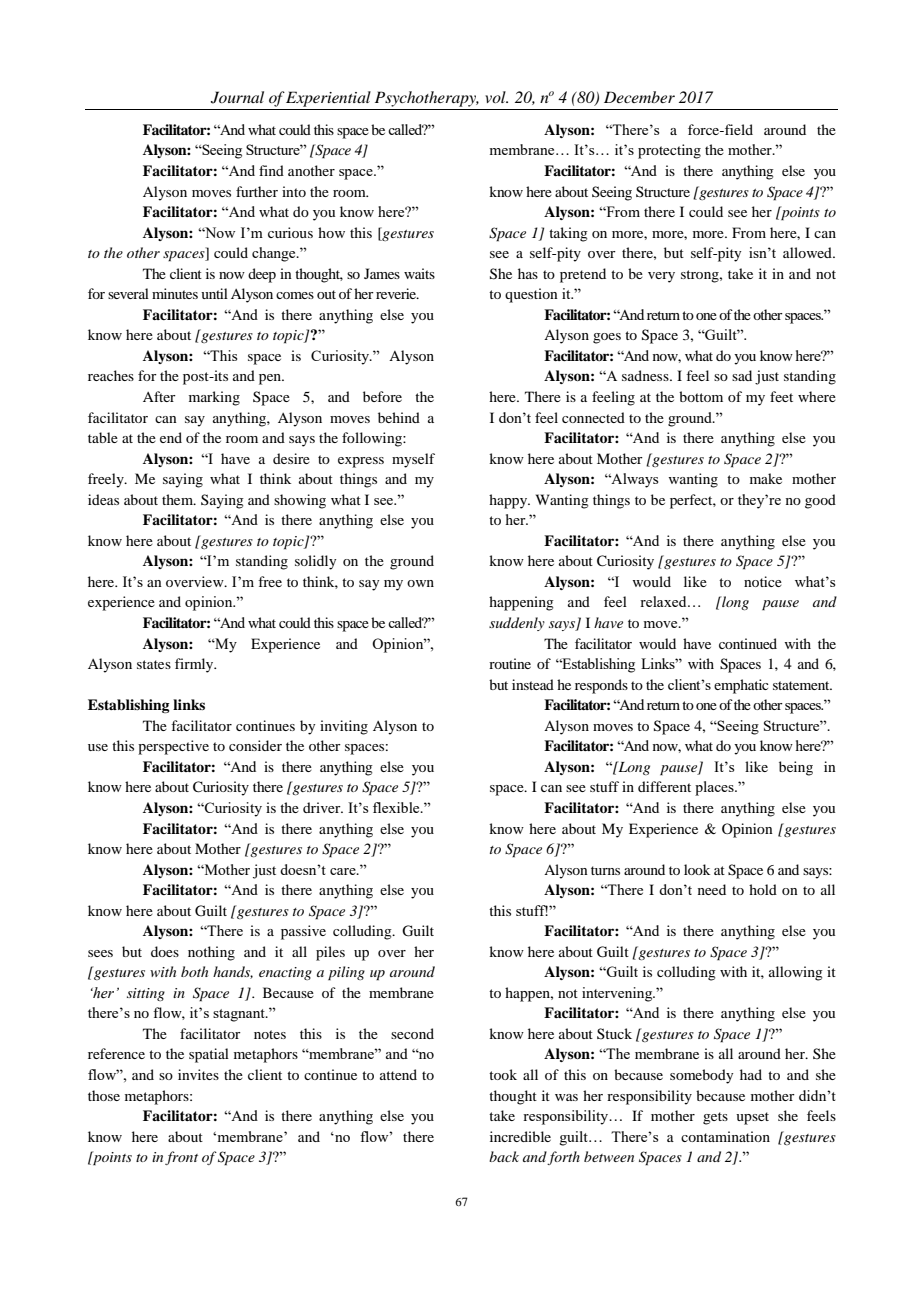 The width and height of the screenshot is (924, 1308). I want to click on behind, so click(399, 417).
